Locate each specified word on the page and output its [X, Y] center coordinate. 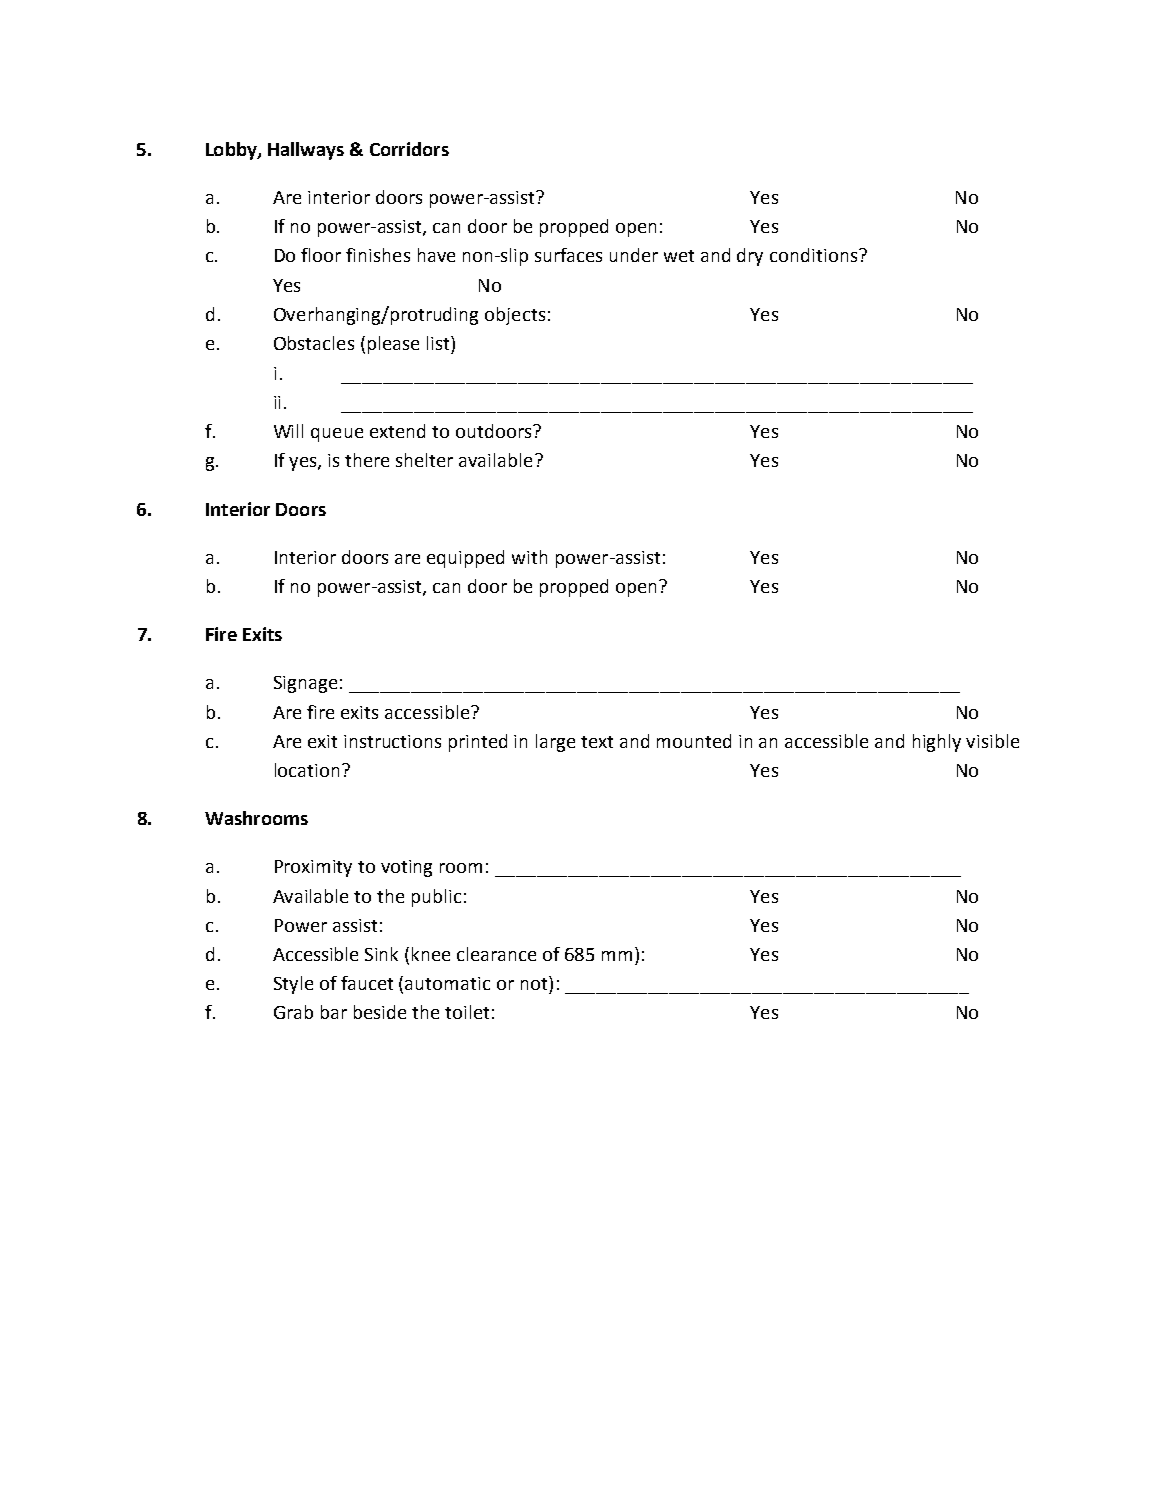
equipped [465, 559]
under [634, 255]
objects [515, 316]
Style [293, 985]
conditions [815, 255]
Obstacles [314, 343]
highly [937, 743]
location [307, 770]
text [597, 742]
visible [992, 741]
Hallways [306, 151]
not [535, 983]
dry [750, 257]
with [529, 557]
